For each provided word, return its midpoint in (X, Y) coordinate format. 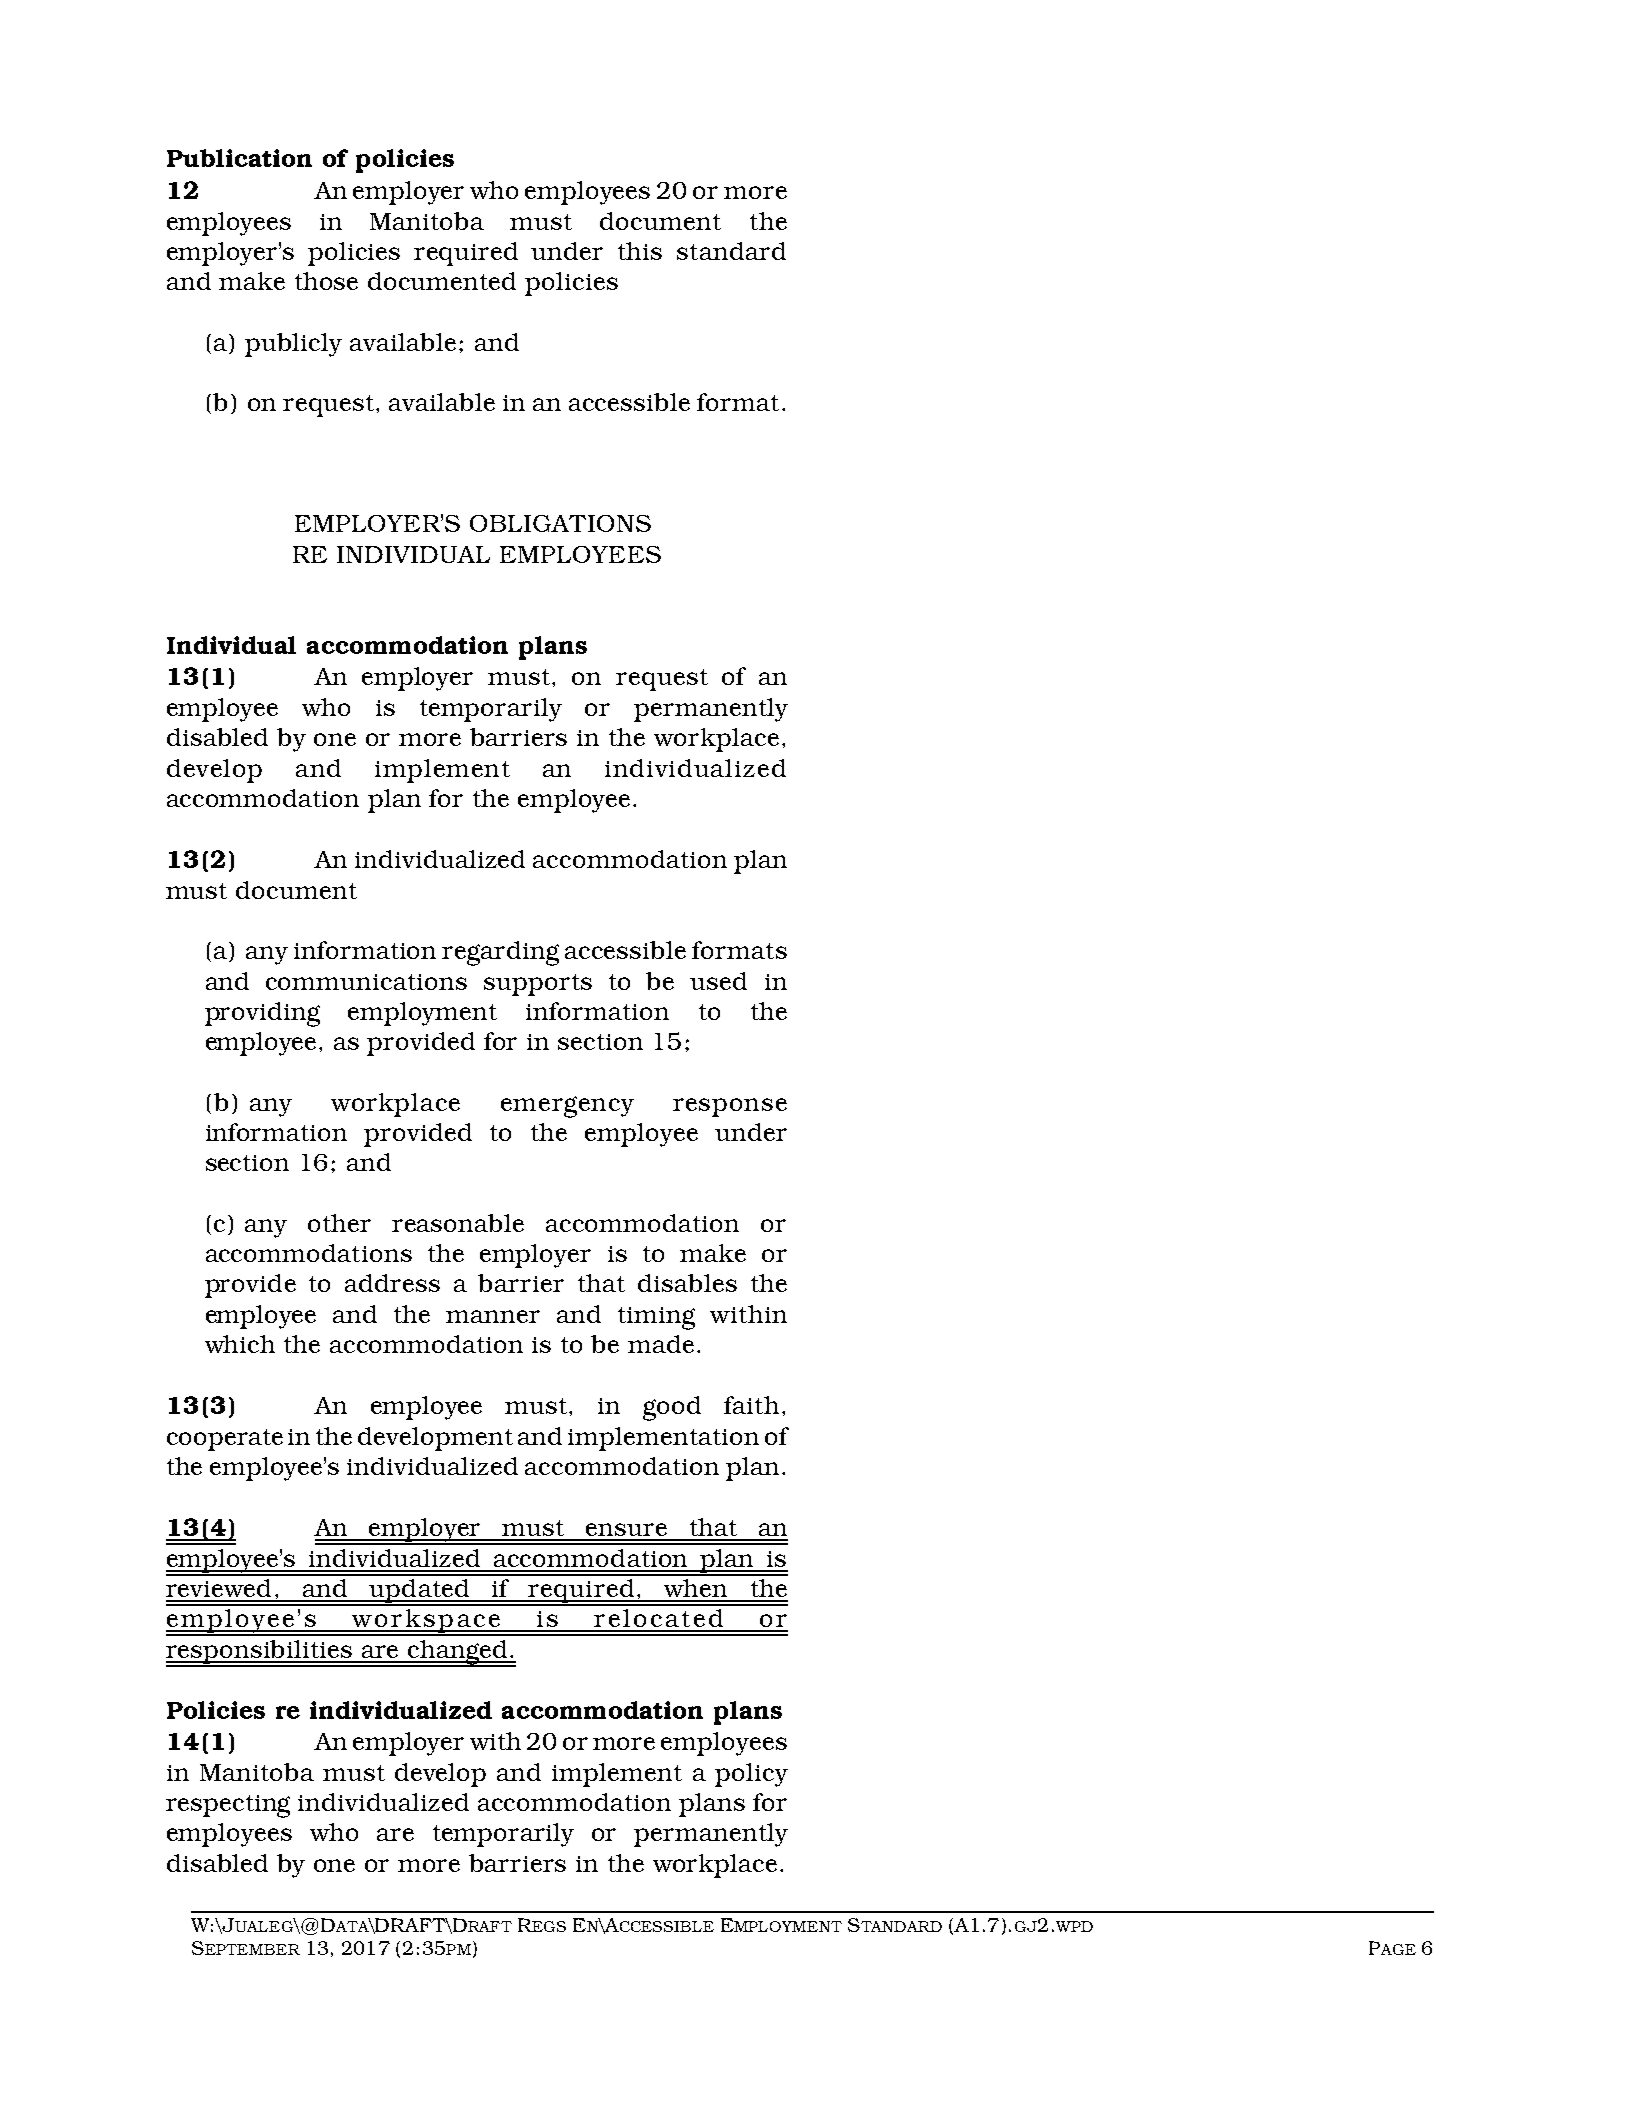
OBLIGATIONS (560, 523)
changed (458, 1653)
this (640, 251)
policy (751, 1775)
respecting (228, 1806)
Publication (239, 158)
